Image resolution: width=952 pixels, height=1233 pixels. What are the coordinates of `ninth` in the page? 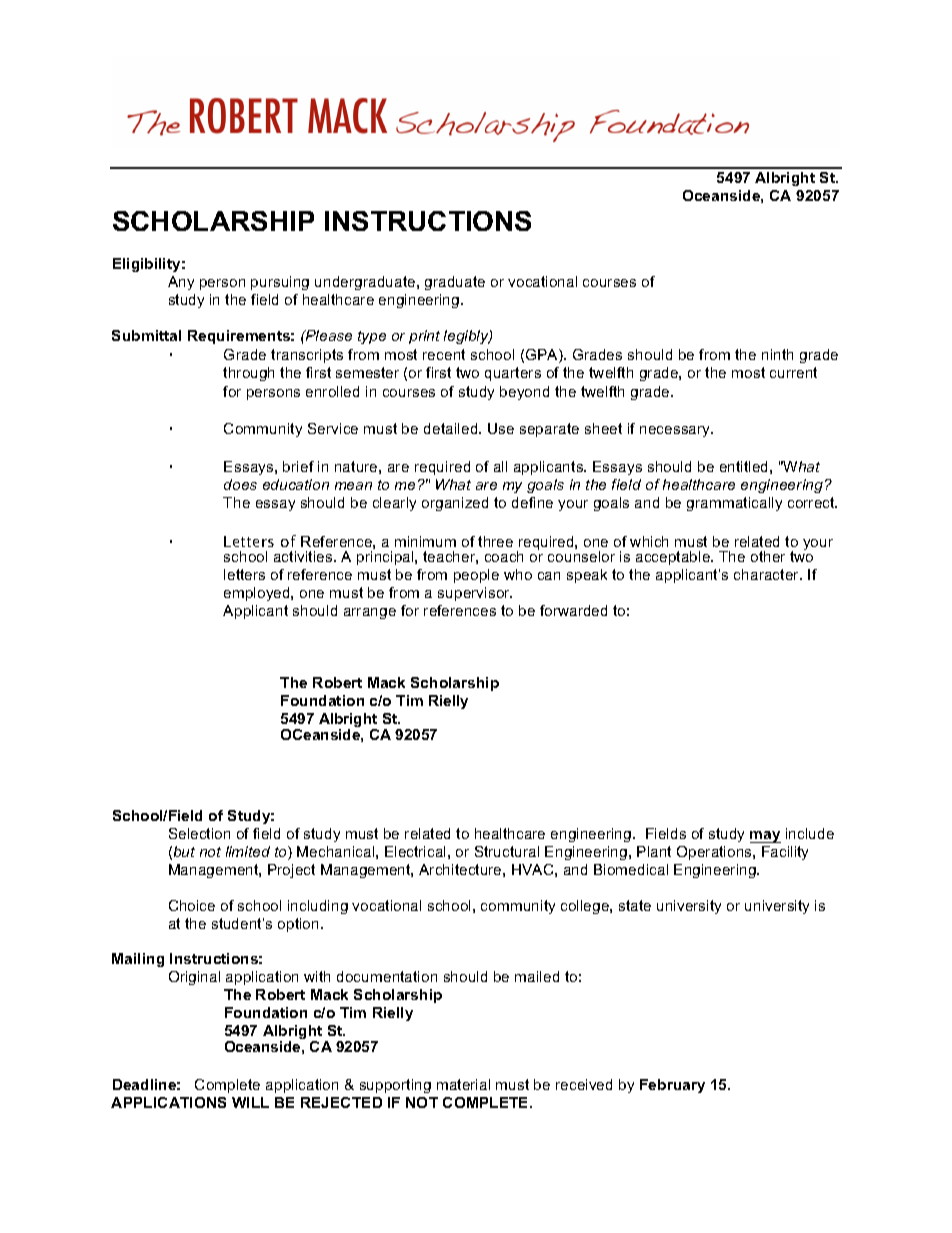 It's located at (777, 354).
